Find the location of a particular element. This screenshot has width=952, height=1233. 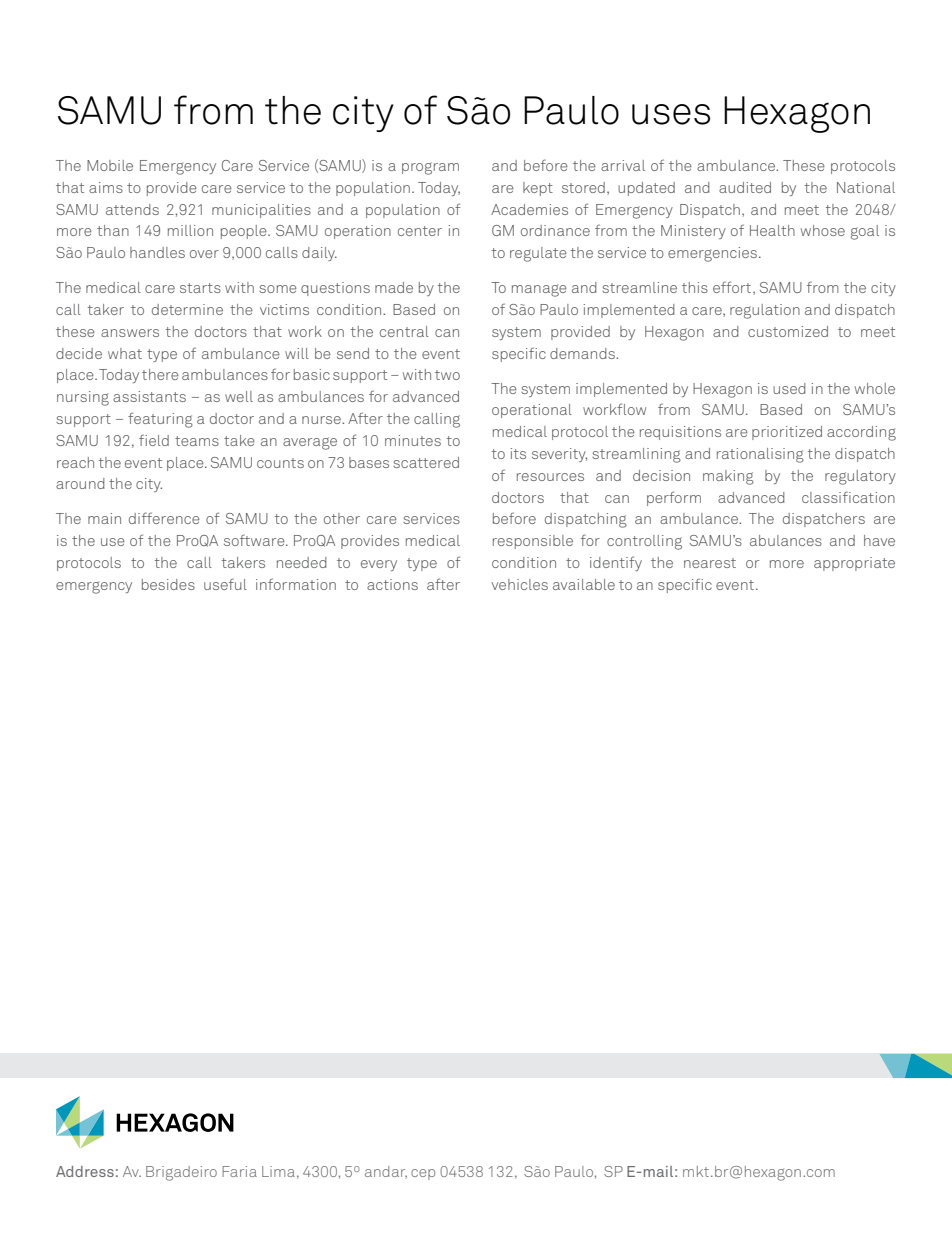

Mobile is located at coordinates (110, 165).
